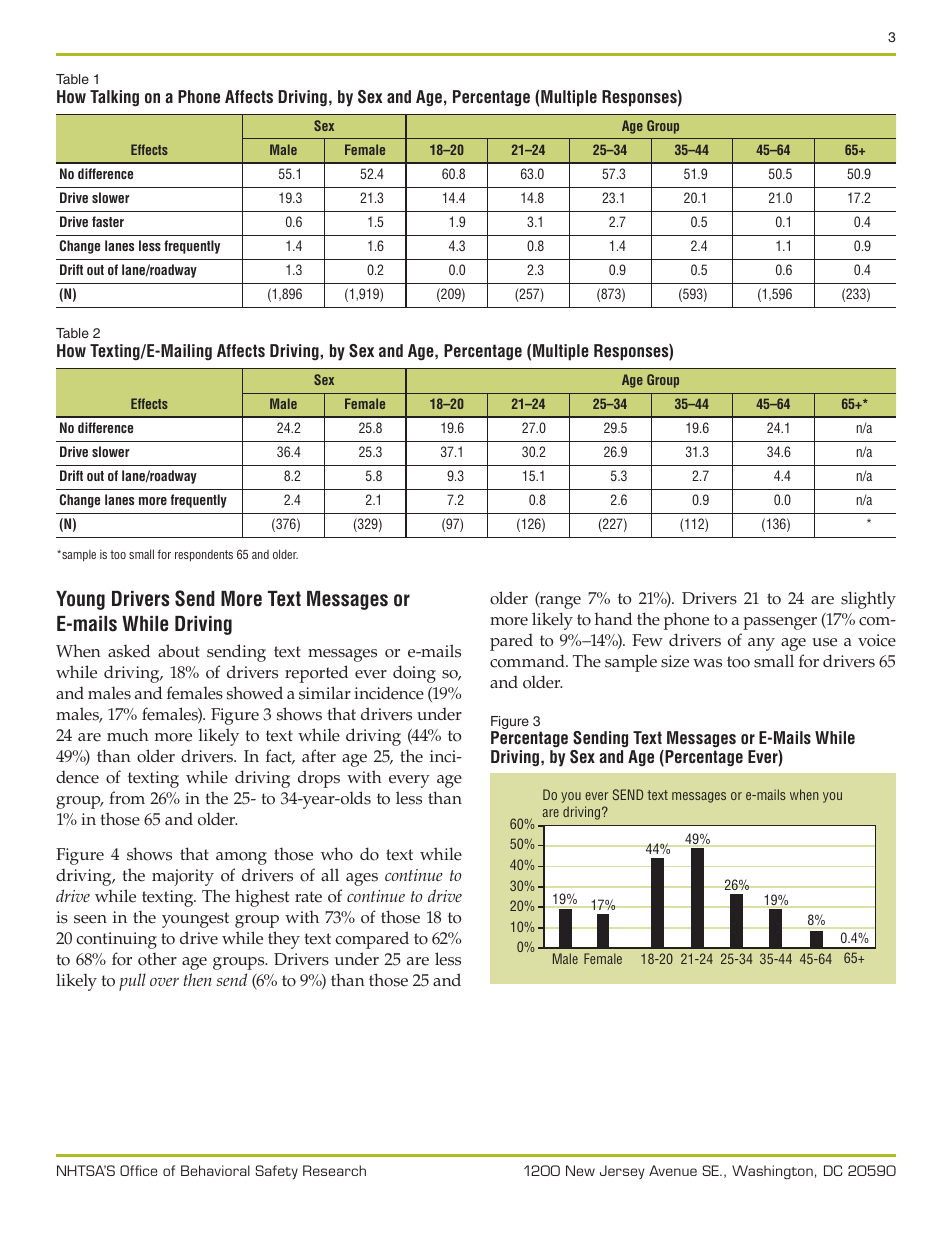 Image resolution: width=952 pixels, height=1233 pixels. Describe the element at coordinates (337, 854) in the screenshot. I see `who` at that location.
